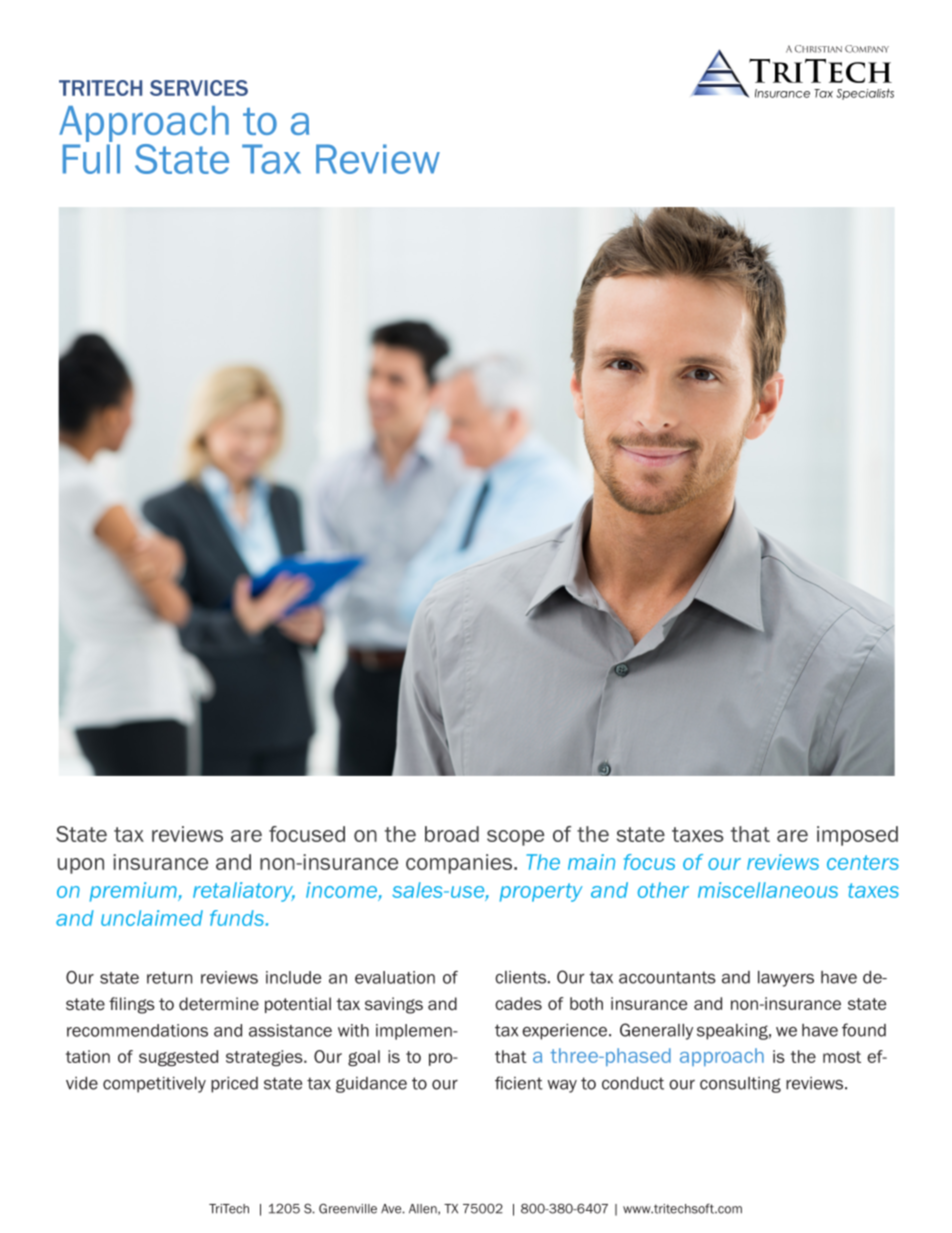 The width and height of the screenshot is (952, 1233). I want to click on scope, so click(515, 838).
